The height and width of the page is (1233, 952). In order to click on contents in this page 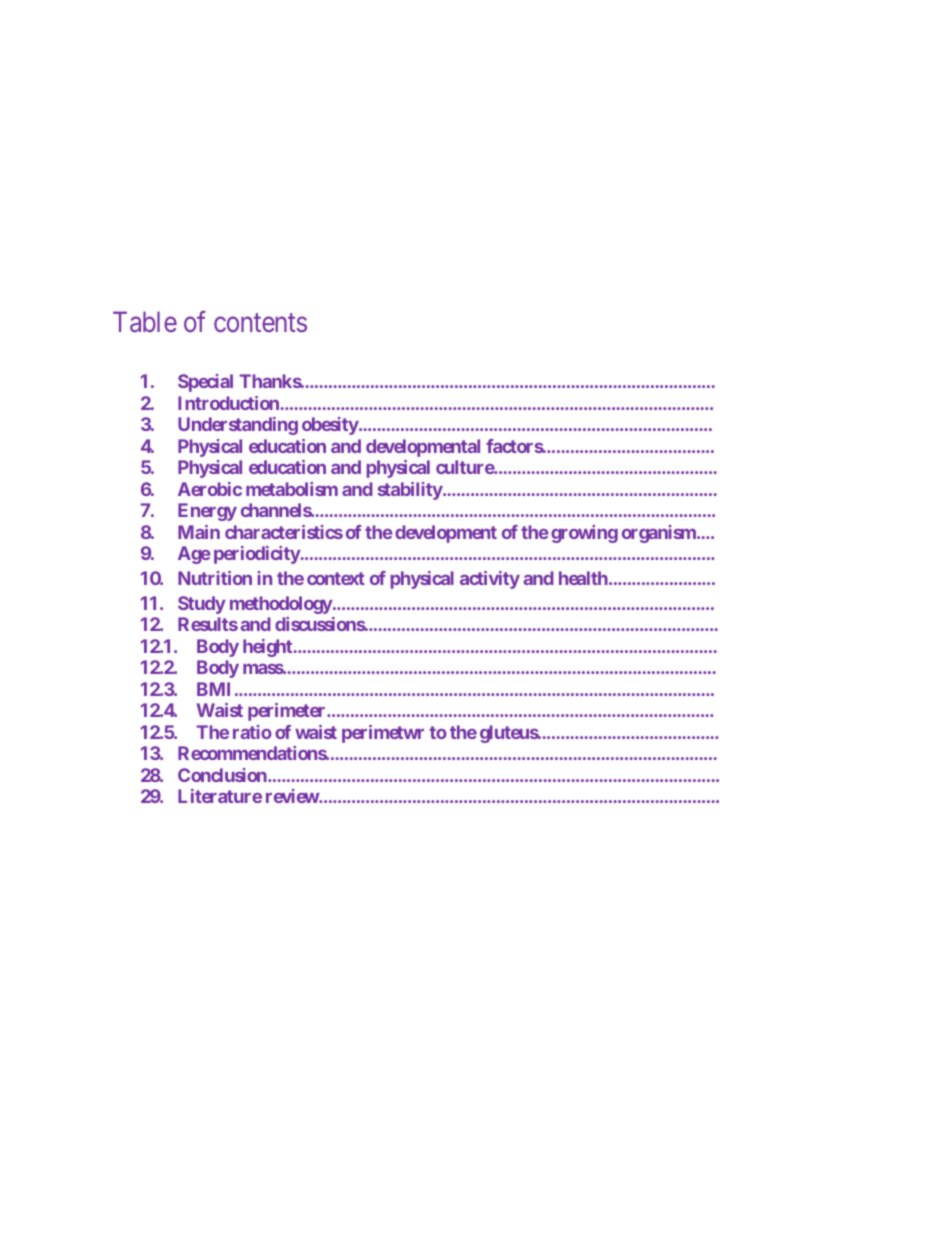, I will do `click(260, 323)`.
